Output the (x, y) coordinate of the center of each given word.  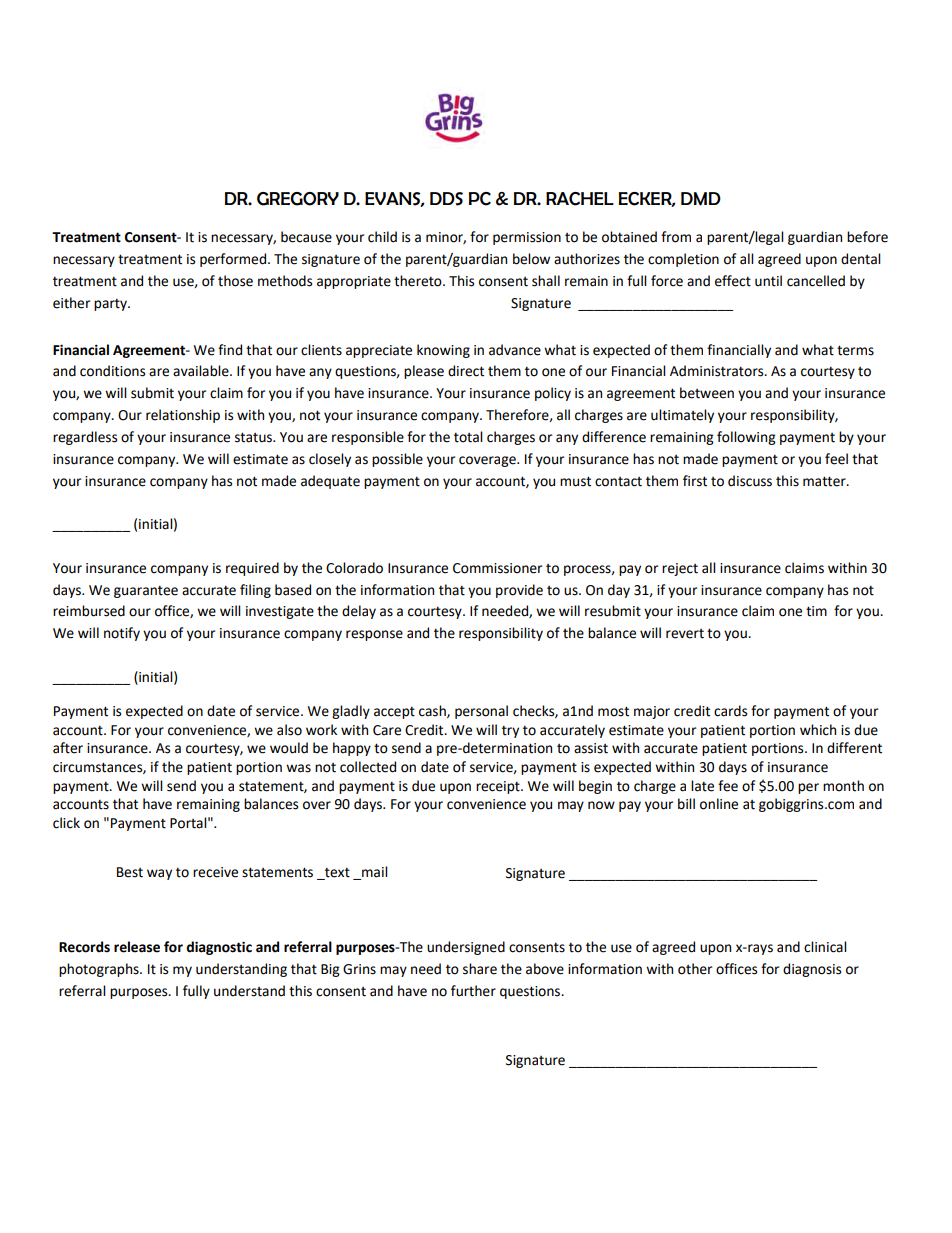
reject (680, 569)
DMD (701, 199)
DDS (446, 199)
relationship (183, 416)
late (702, 786)
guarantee (146, 591)
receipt (499, 787)
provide (519, 591)
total (468, 437)
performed (234, 260)
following (746, 438)
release (137, 947)
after (68, 748)
